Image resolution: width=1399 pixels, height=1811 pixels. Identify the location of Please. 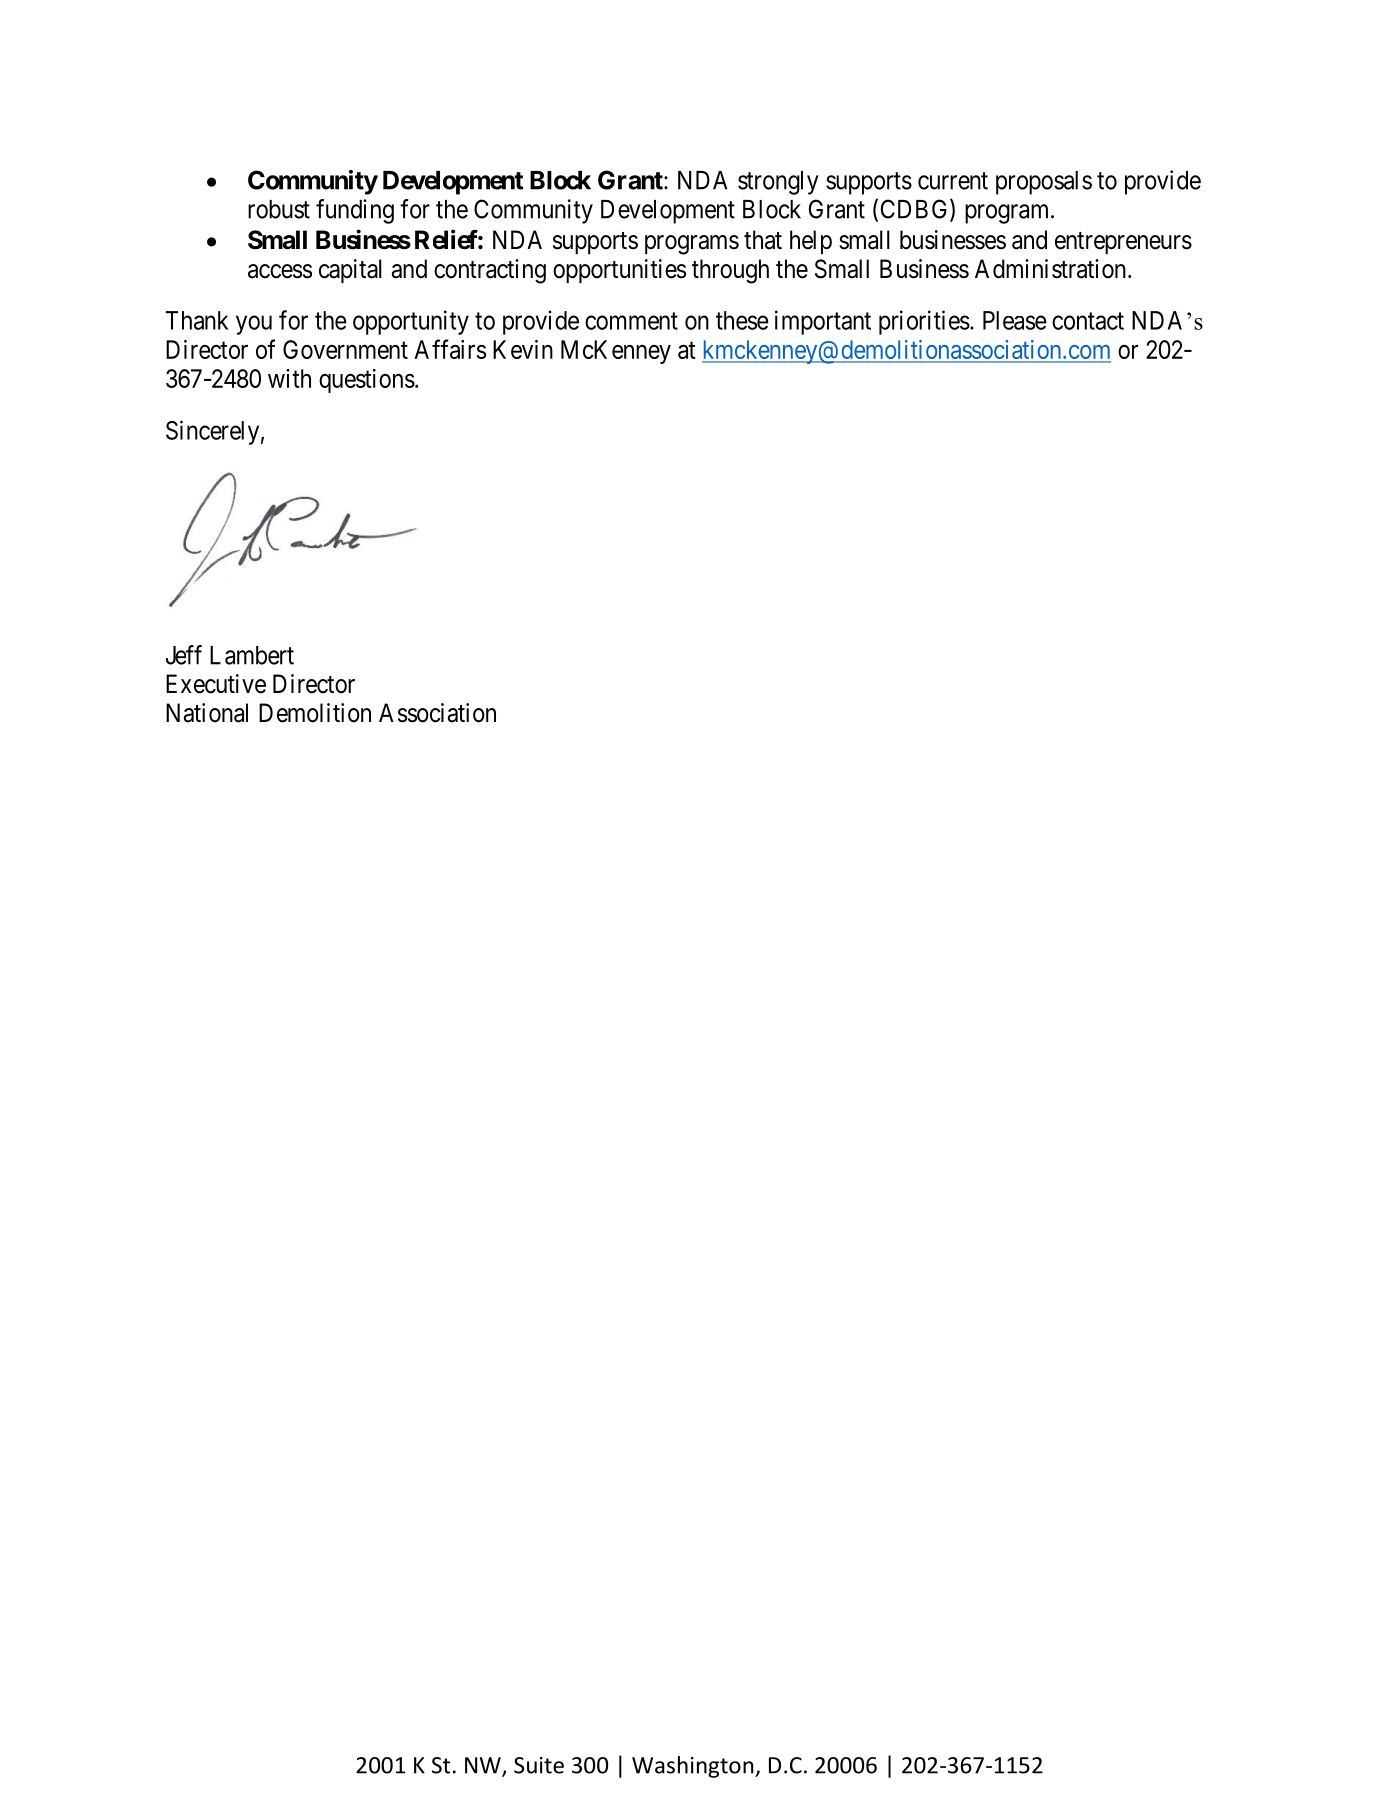
(1015, 320).
